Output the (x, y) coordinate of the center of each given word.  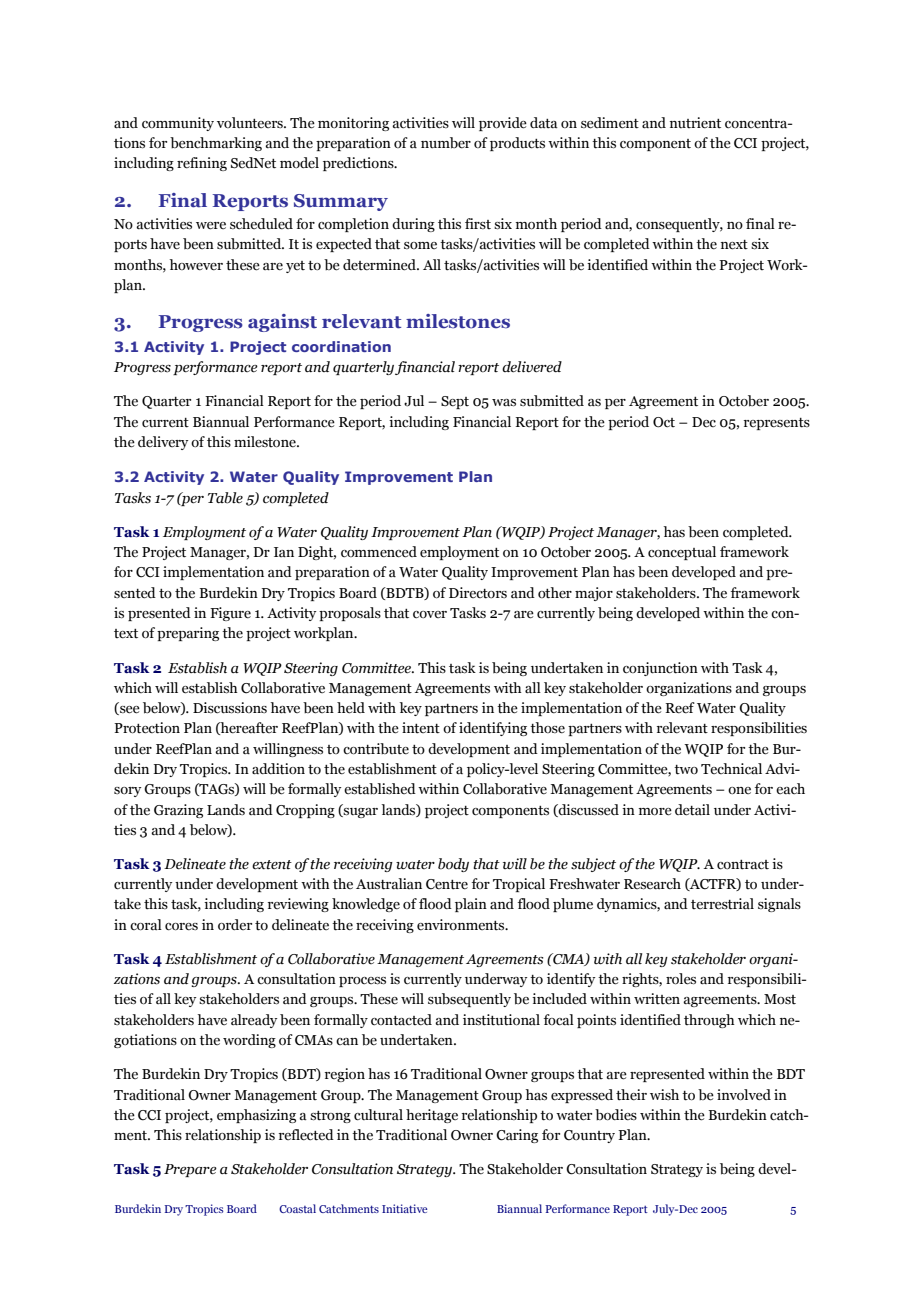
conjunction (660, 669)
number (446, 143)
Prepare (190, 1170)
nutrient (695, 123)
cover (430, 615)
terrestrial (722, 904)
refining (202, 164)
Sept (455, 402)
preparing (188, 634)
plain (471, 905)
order (235, 925)
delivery (163, 443)
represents (777, 424)
